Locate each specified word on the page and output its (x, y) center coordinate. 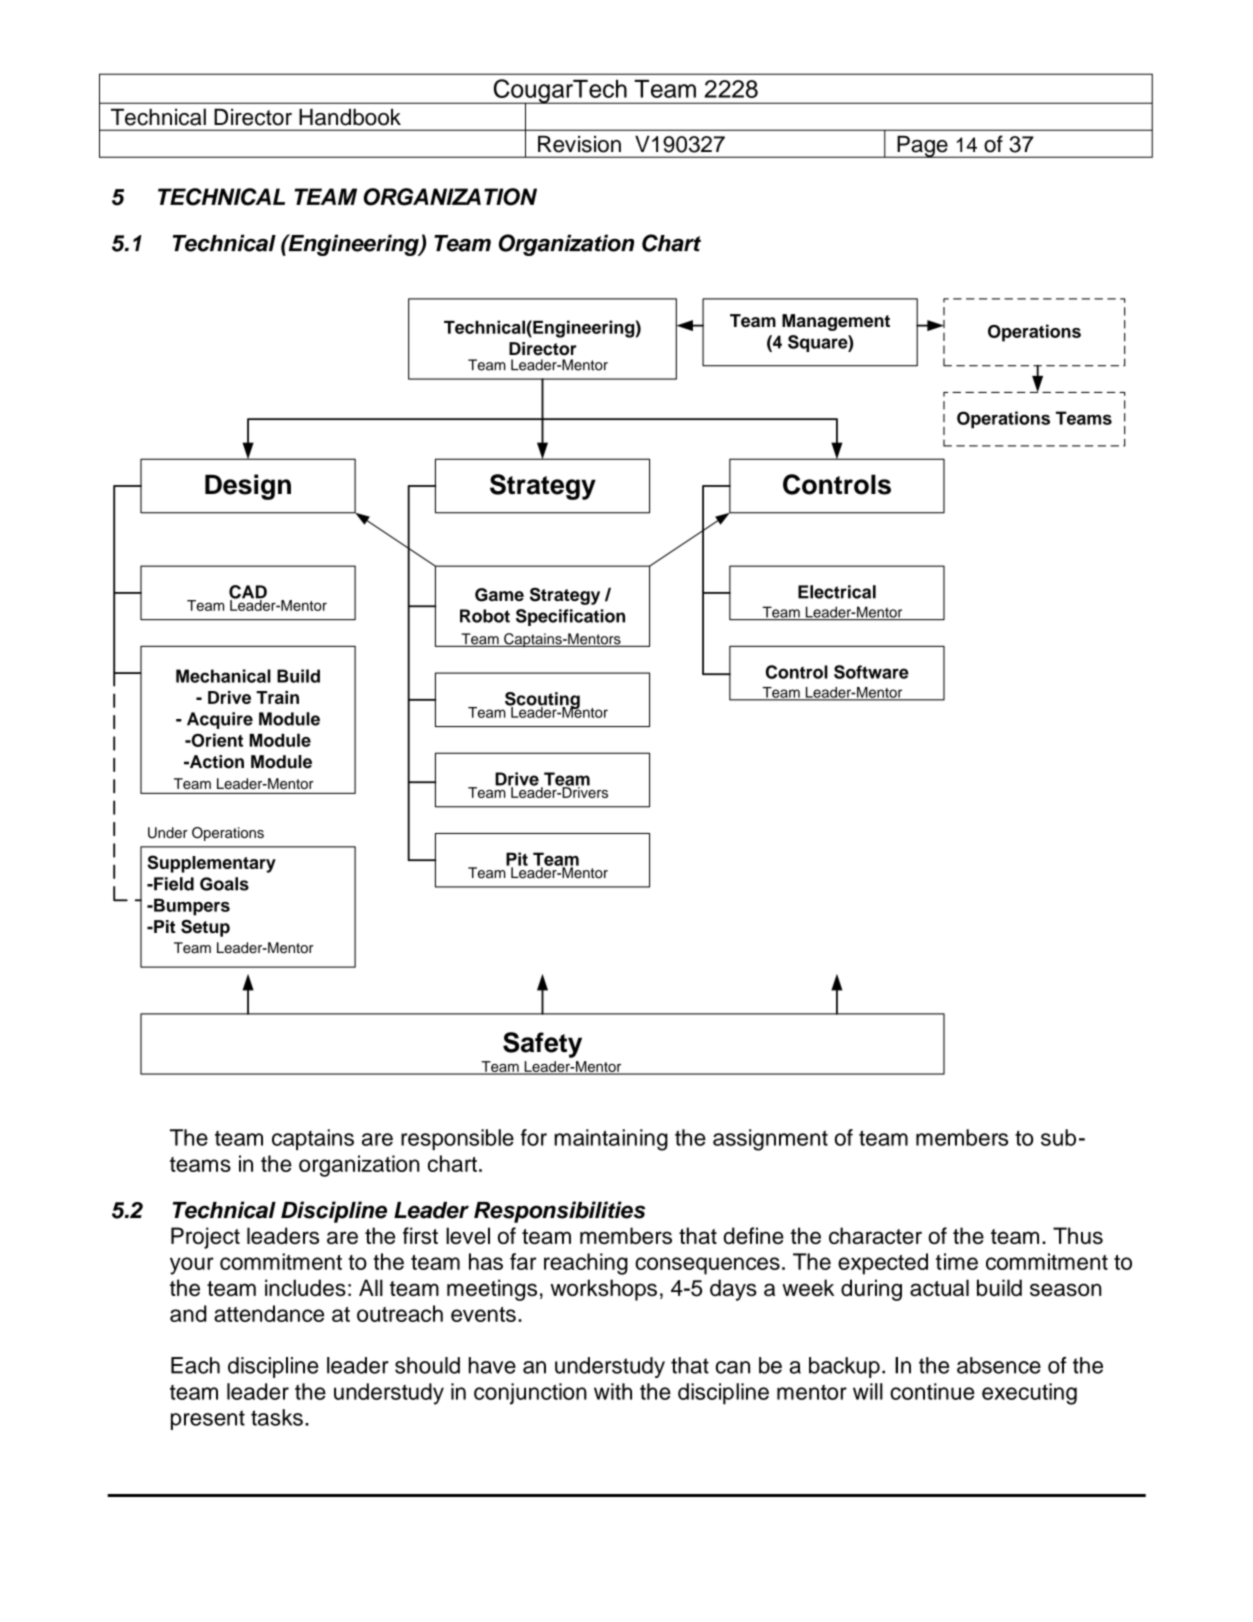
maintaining (611, 1140)
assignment (770, 1140)
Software (871, 672)
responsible (457, 1139)
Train (277, 697)
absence (999, 1365)
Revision (579, 144)
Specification (570, 617)
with (613, 1391)
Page (922, 147)
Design (248, 487)
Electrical (837, 592)
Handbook (350, 117)
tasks (277, 1417)
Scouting (542, 701)
